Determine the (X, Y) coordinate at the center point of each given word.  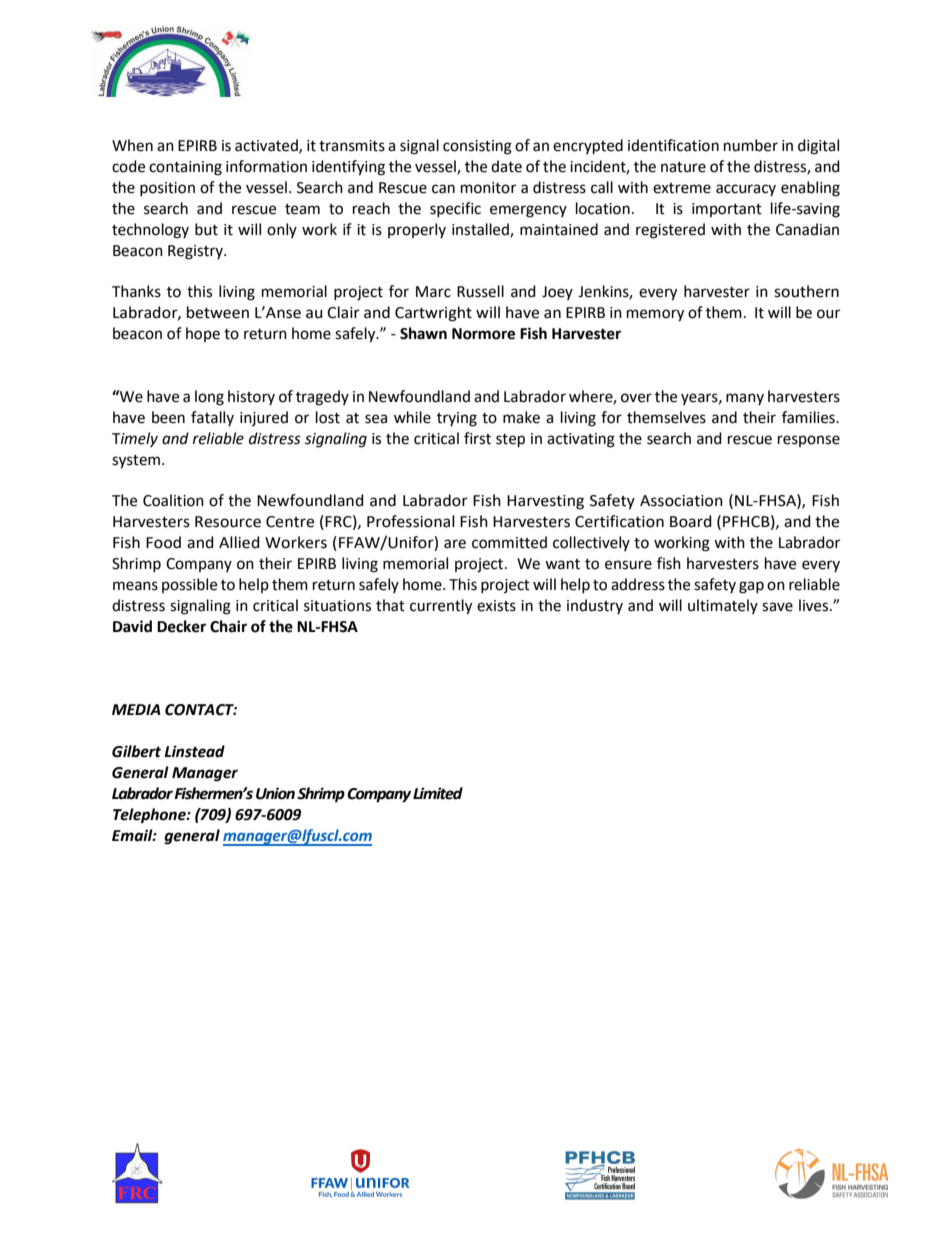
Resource (228, 522)
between (218, 312)
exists (496, 606)
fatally (212, 418)
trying (457, 419)
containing (185, 168)
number (751, 145)
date (506, 166)
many (745, 399)
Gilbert (136, 751)
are (455, 544)
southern (806, 291)
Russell (480, 291)
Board (691, 521)
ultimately (723, 606)
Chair (228, 626)
